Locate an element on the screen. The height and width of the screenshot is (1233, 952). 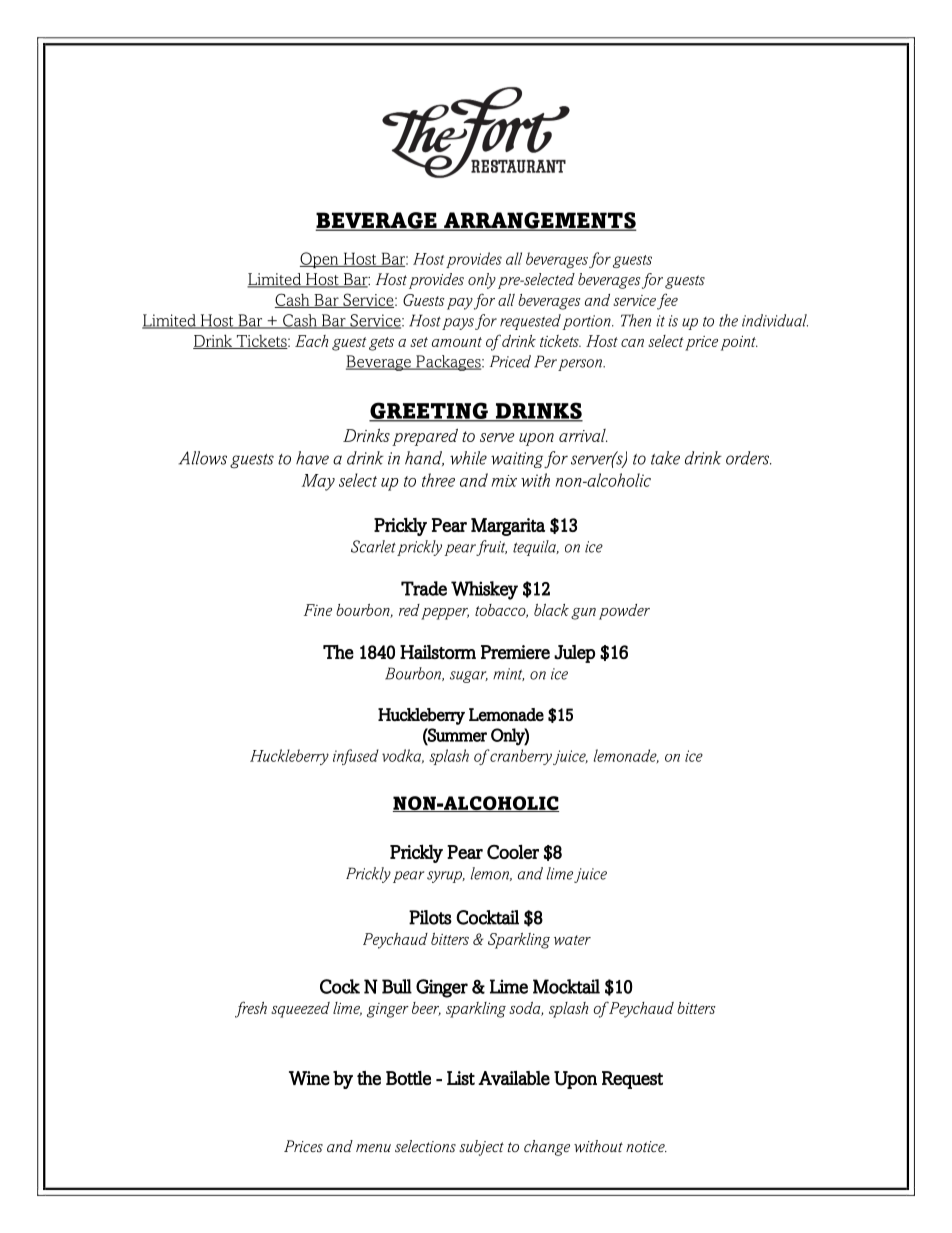
Fine is located at coordinates (318, 610).
